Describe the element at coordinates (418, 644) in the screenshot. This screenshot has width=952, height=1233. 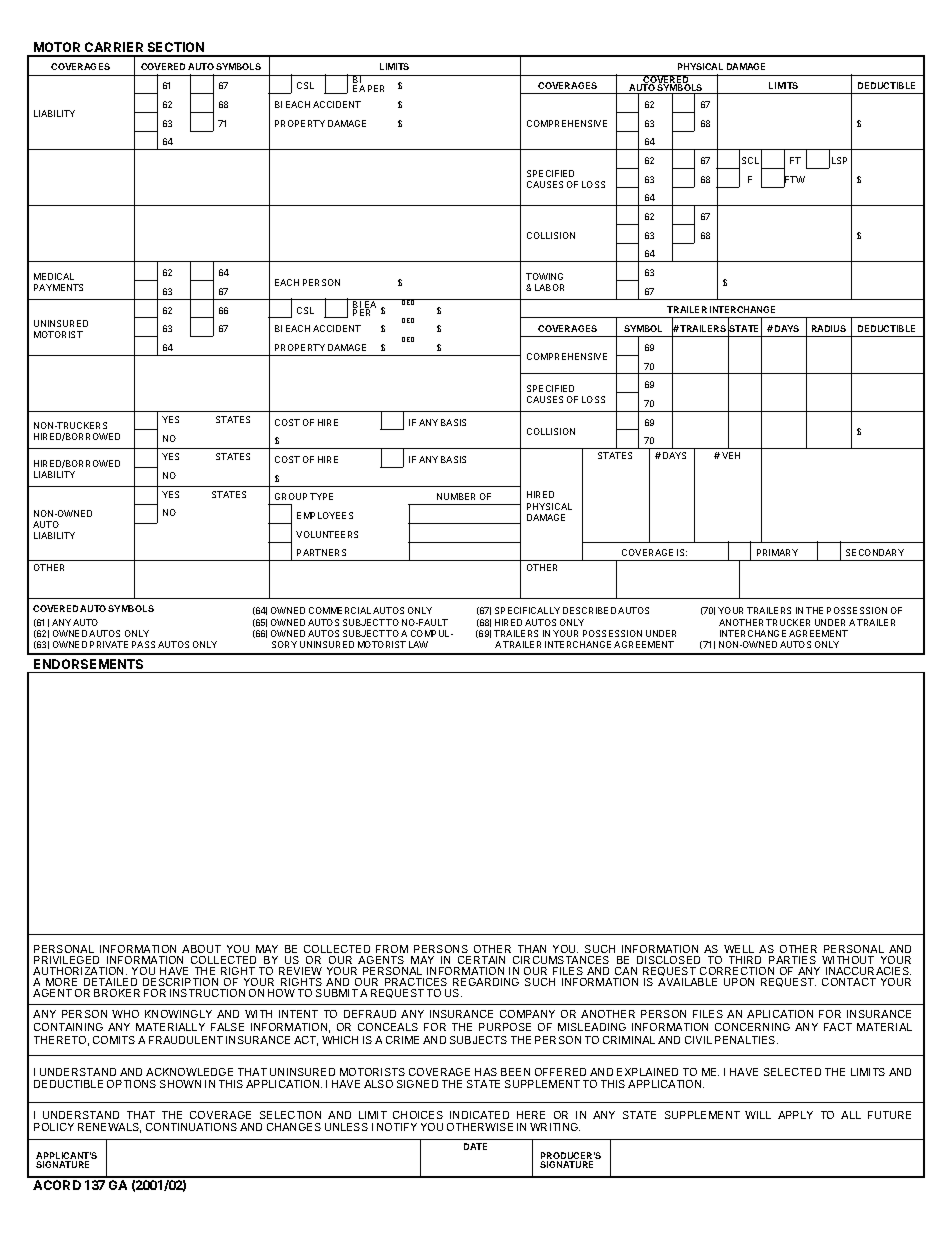
I see `LAW` at that location.
